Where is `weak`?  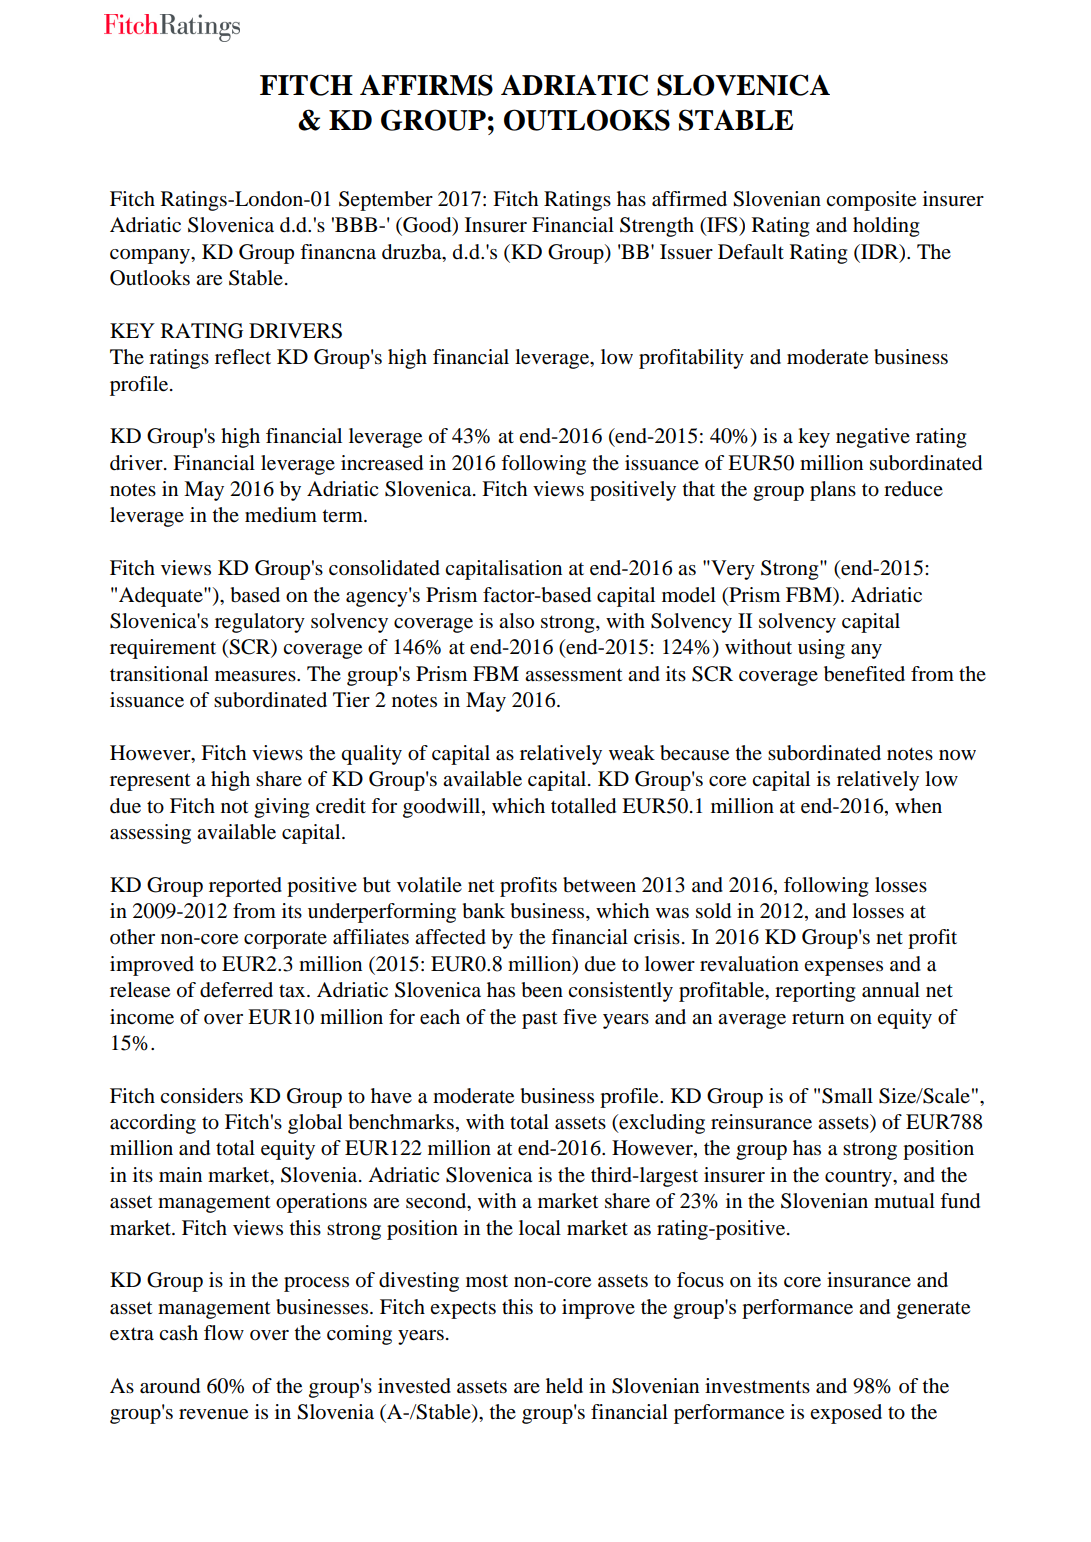
weak is located at coordinates (632, 753).
